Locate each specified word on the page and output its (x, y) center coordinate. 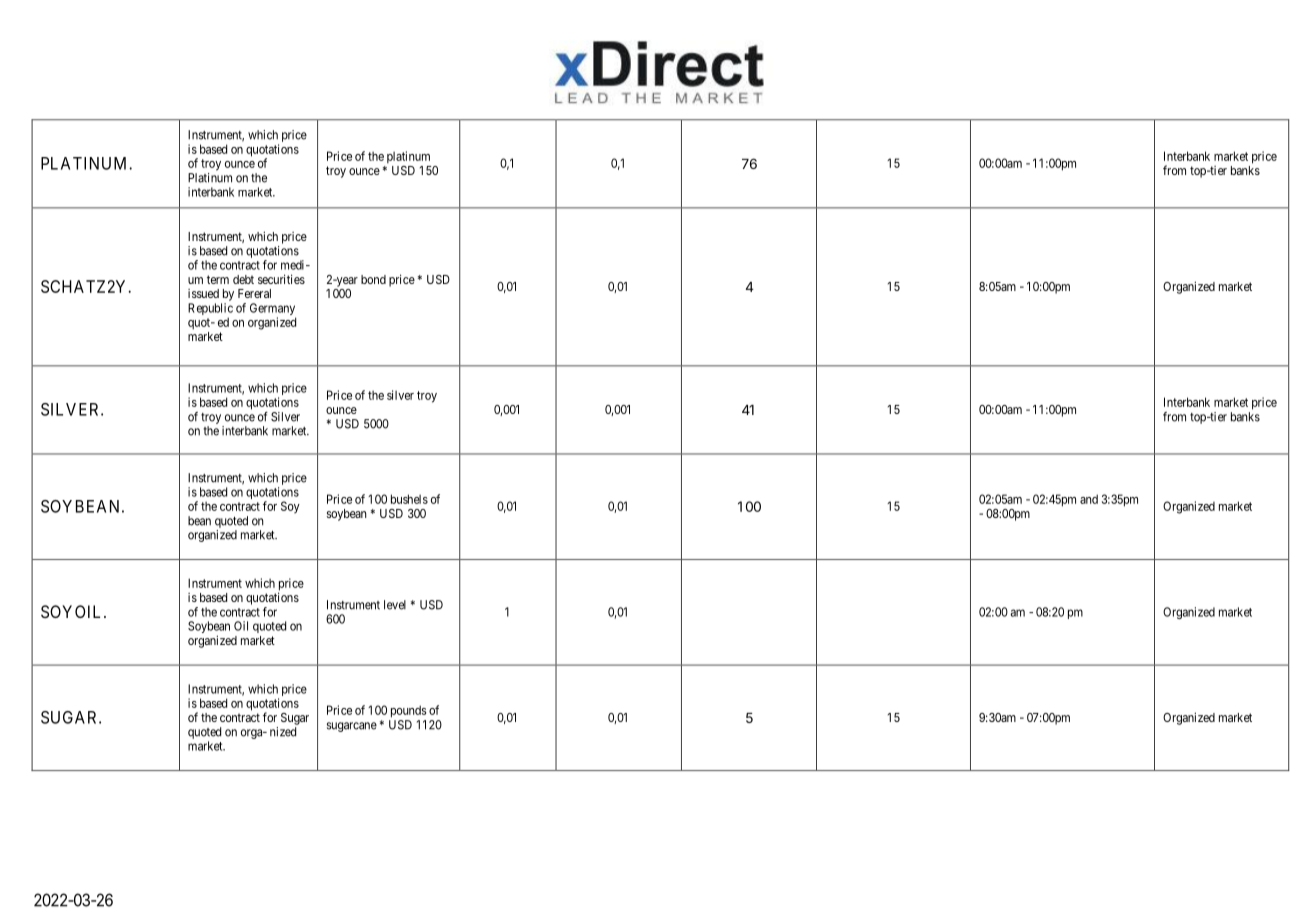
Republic (210, 310)
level (395, 605)
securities (281, 279)
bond (373, 279)
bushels (409, 499)
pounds (408, 711)
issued (203, 293)
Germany (273, 310)
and (1089, 499)
